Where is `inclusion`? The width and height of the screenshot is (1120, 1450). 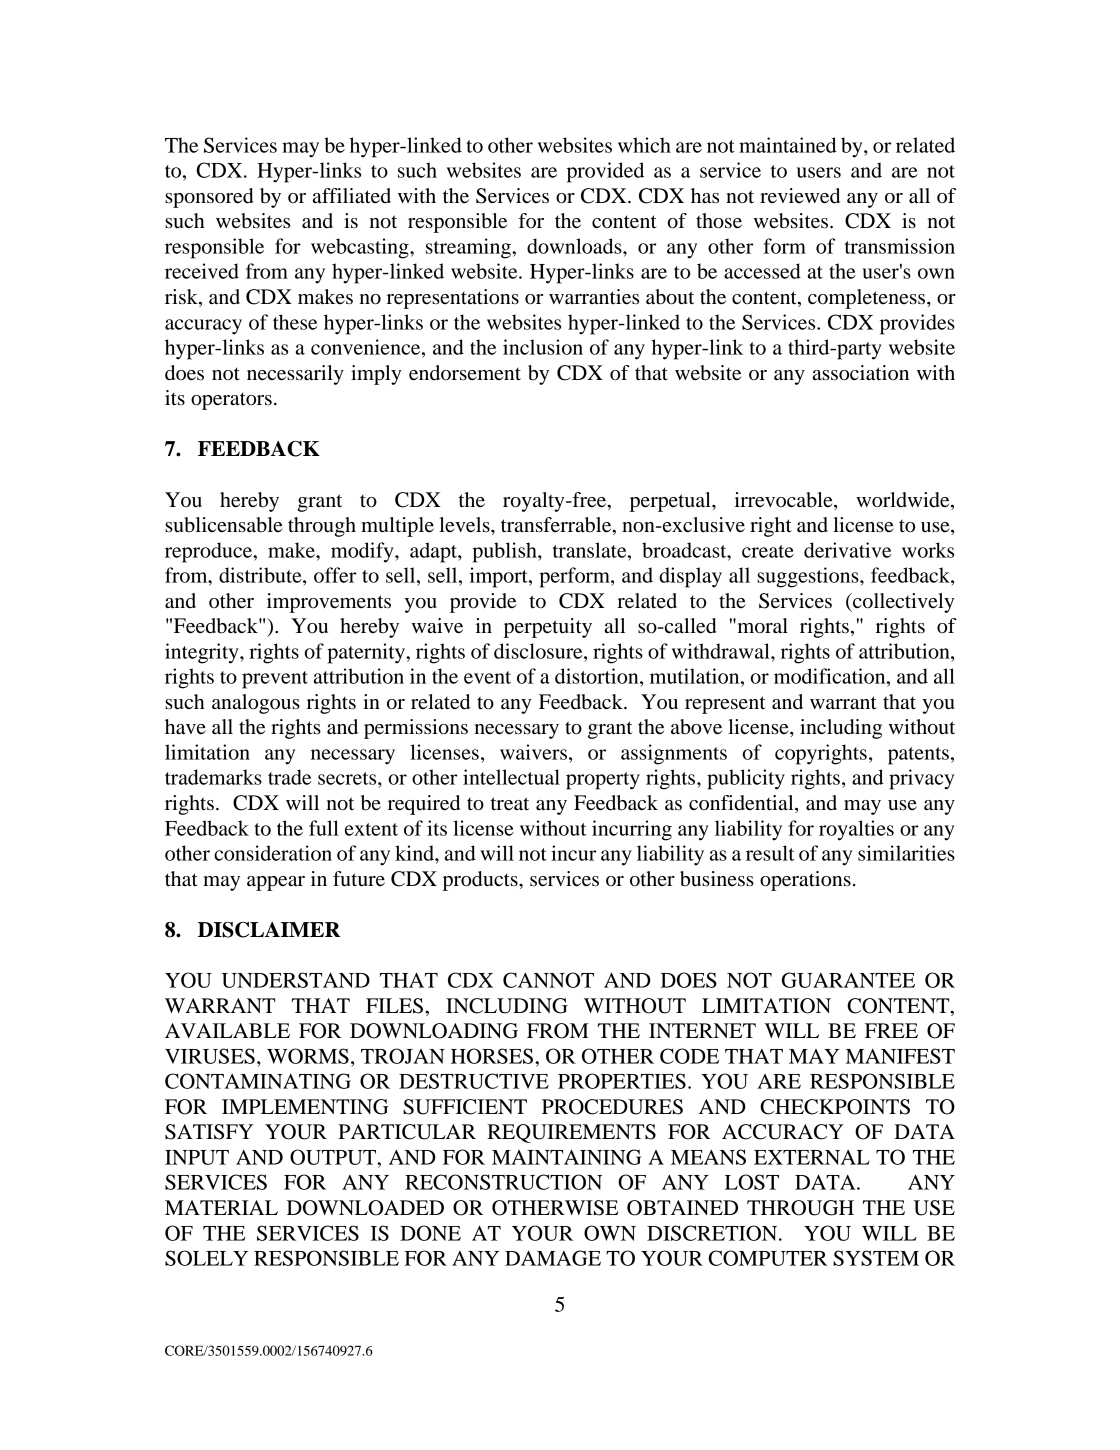
inclusion is located at coordinates (543, 347).
